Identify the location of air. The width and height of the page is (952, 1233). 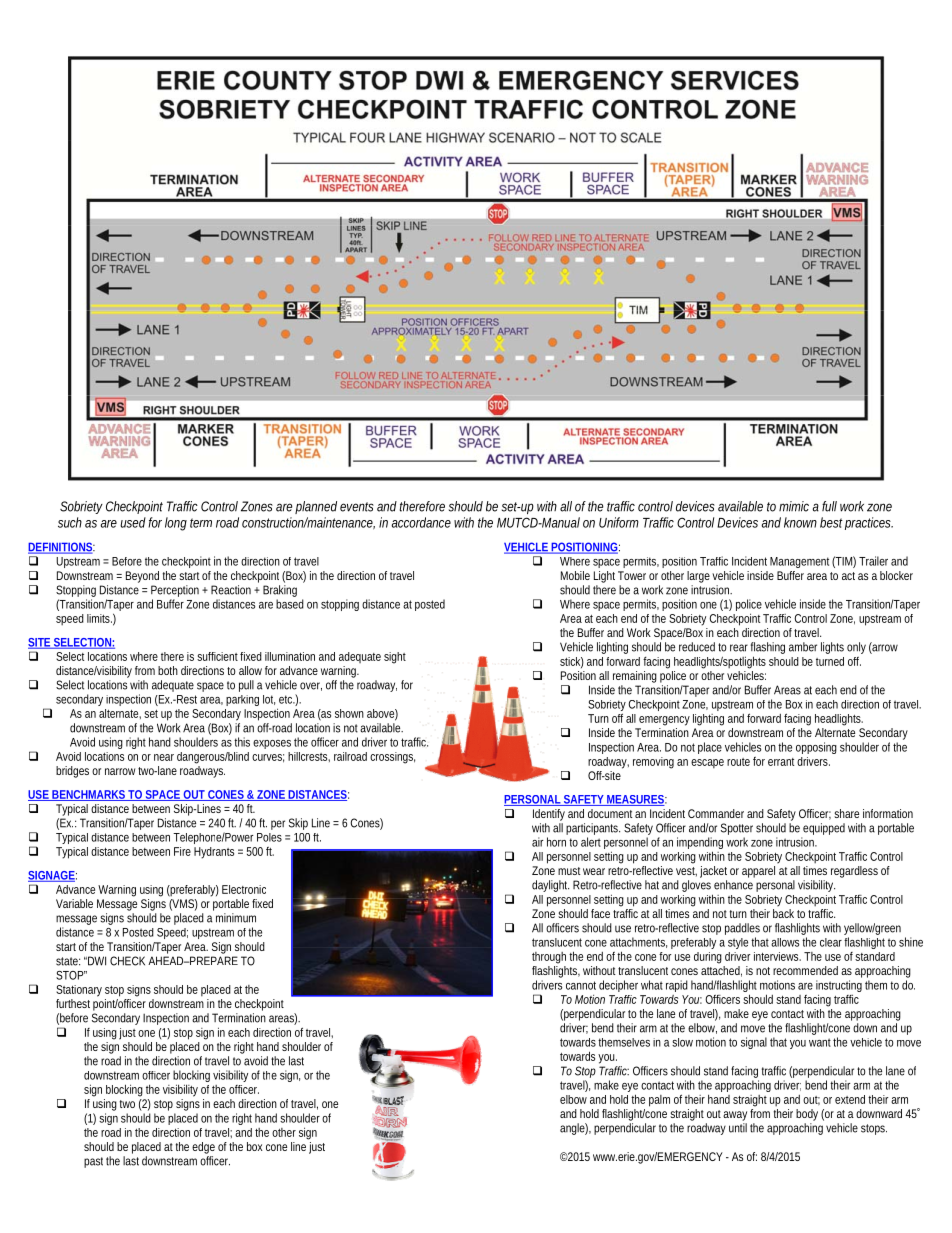
(537, 842).
